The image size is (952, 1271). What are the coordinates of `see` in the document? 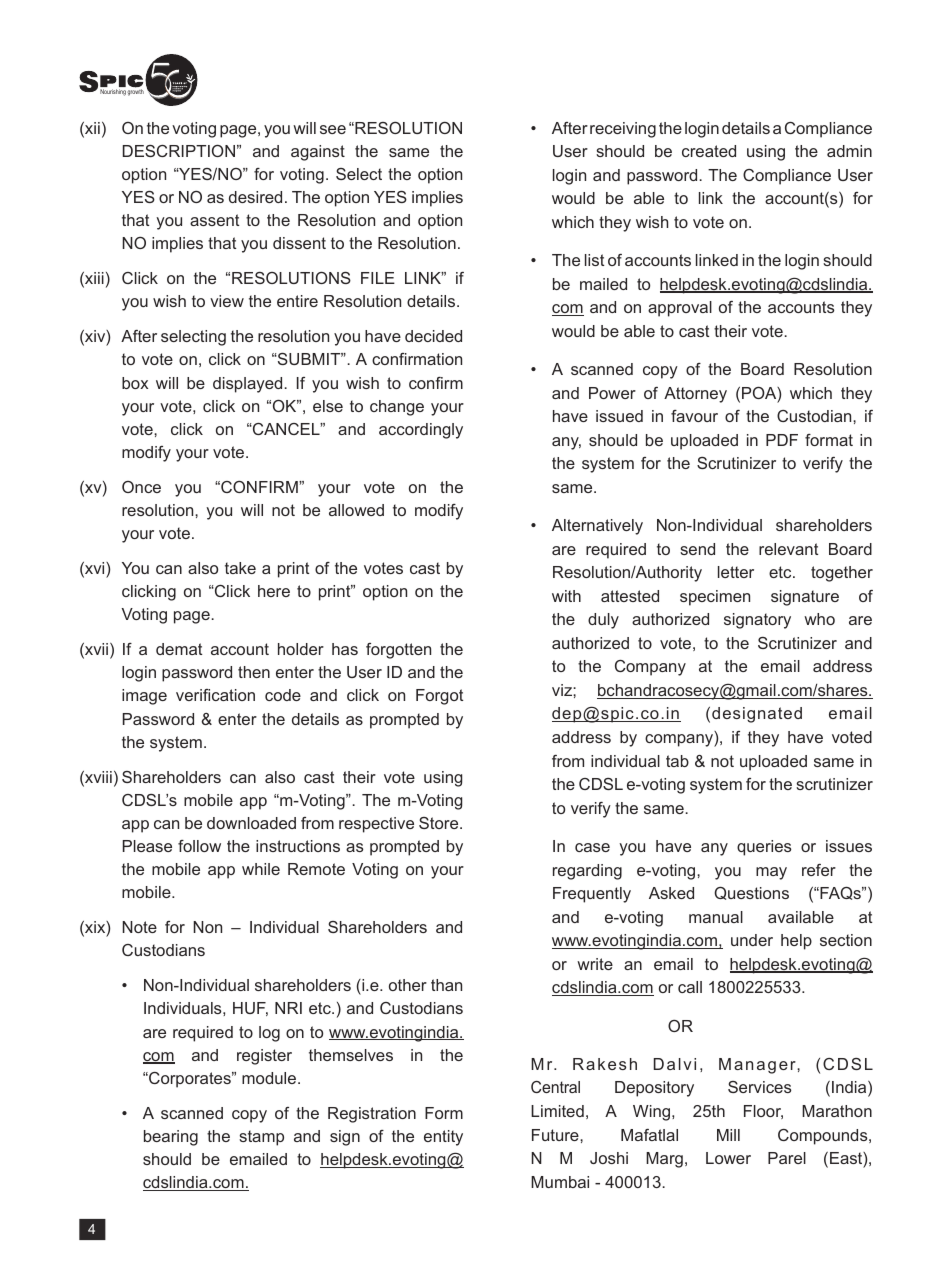 It's located at (333, 129).
